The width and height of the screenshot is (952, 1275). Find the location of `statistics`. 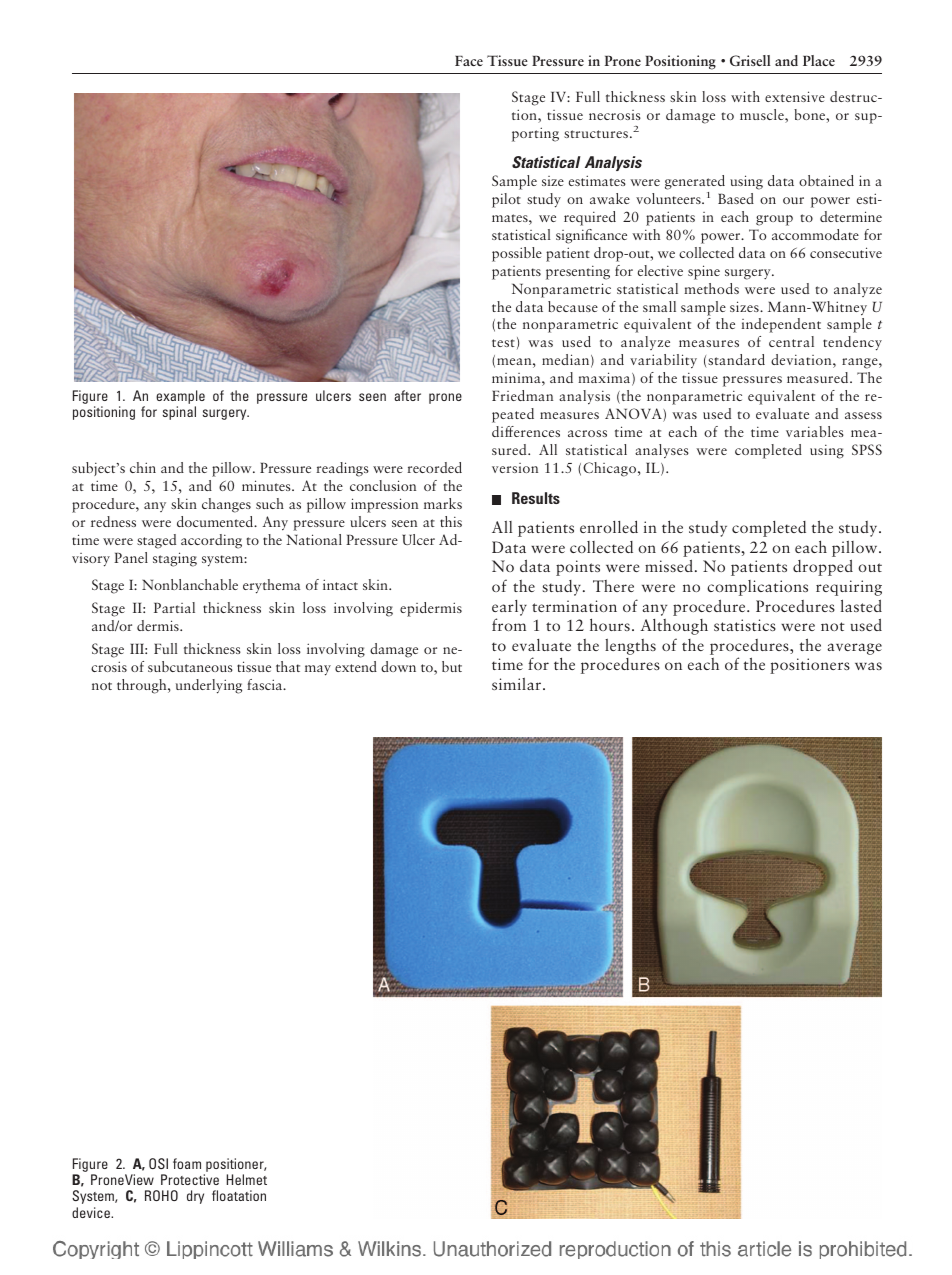

statistics is located at coordinates (745, 625).
